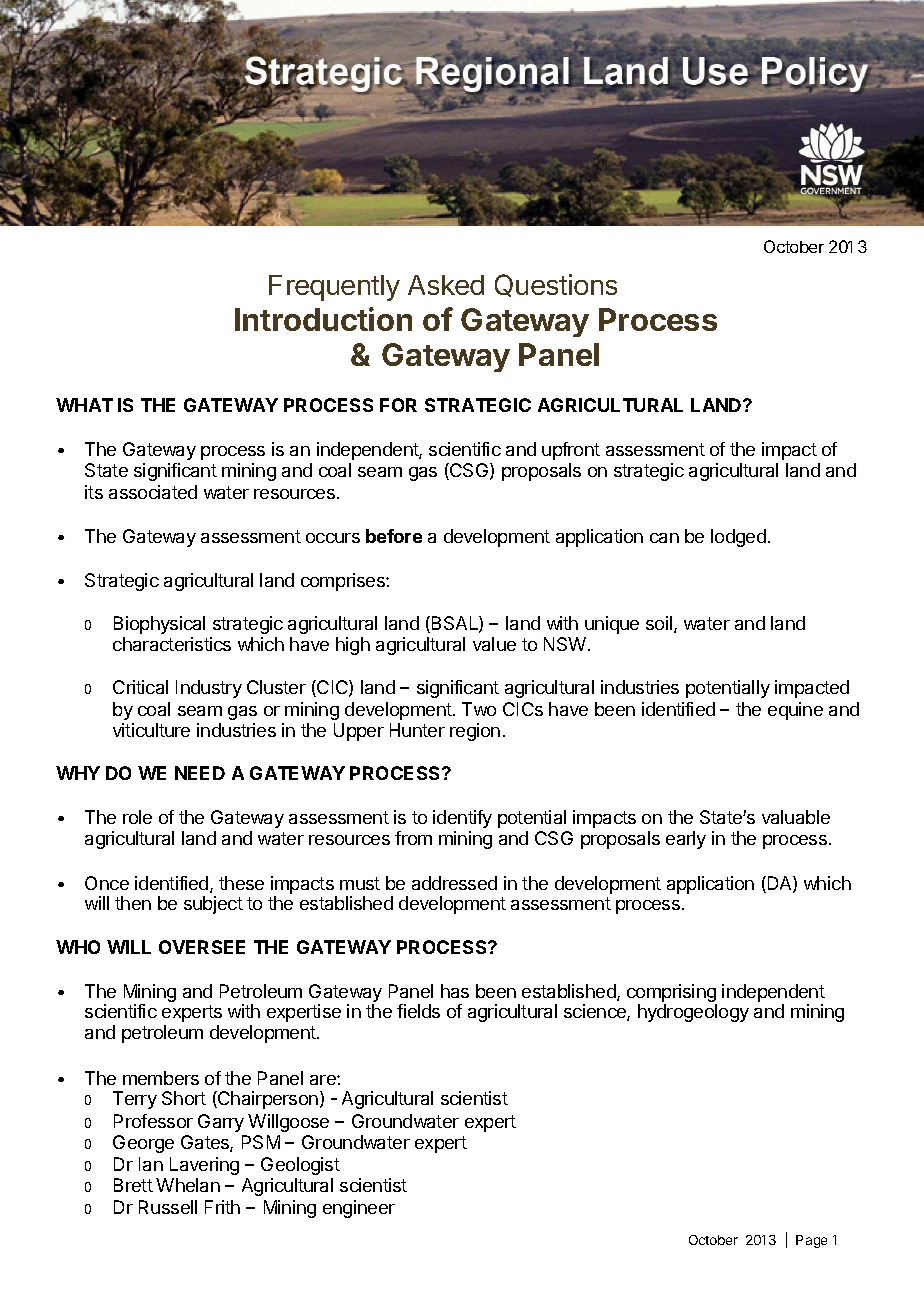 The height and width of the screenshot is (1308, 924). I want to click on from, so click(413, 838).
